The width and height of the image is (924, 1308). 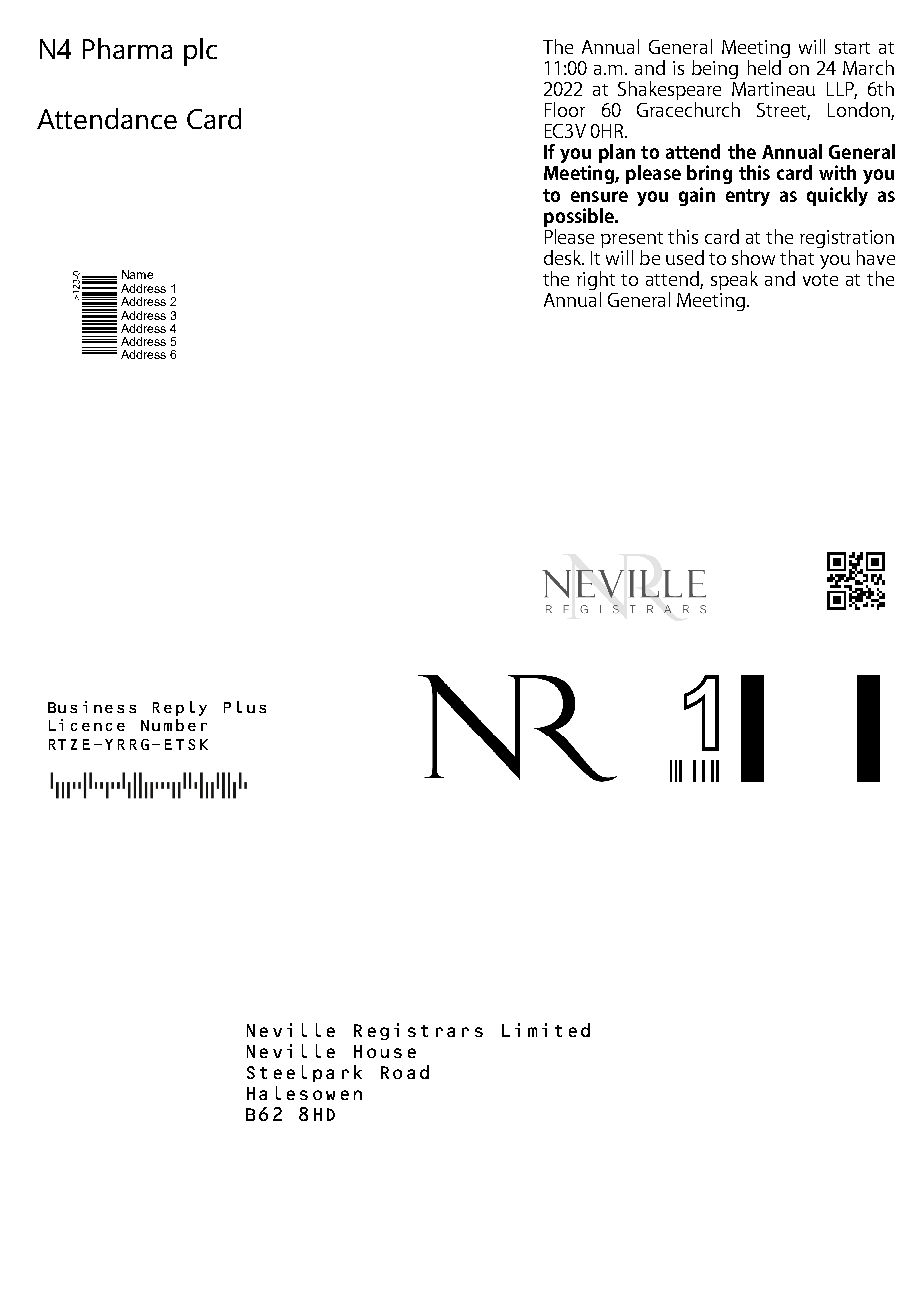 What do you see at coordinates (546, 1030) in the image?
I see `Limited` at bounding box center [546, 1030].
